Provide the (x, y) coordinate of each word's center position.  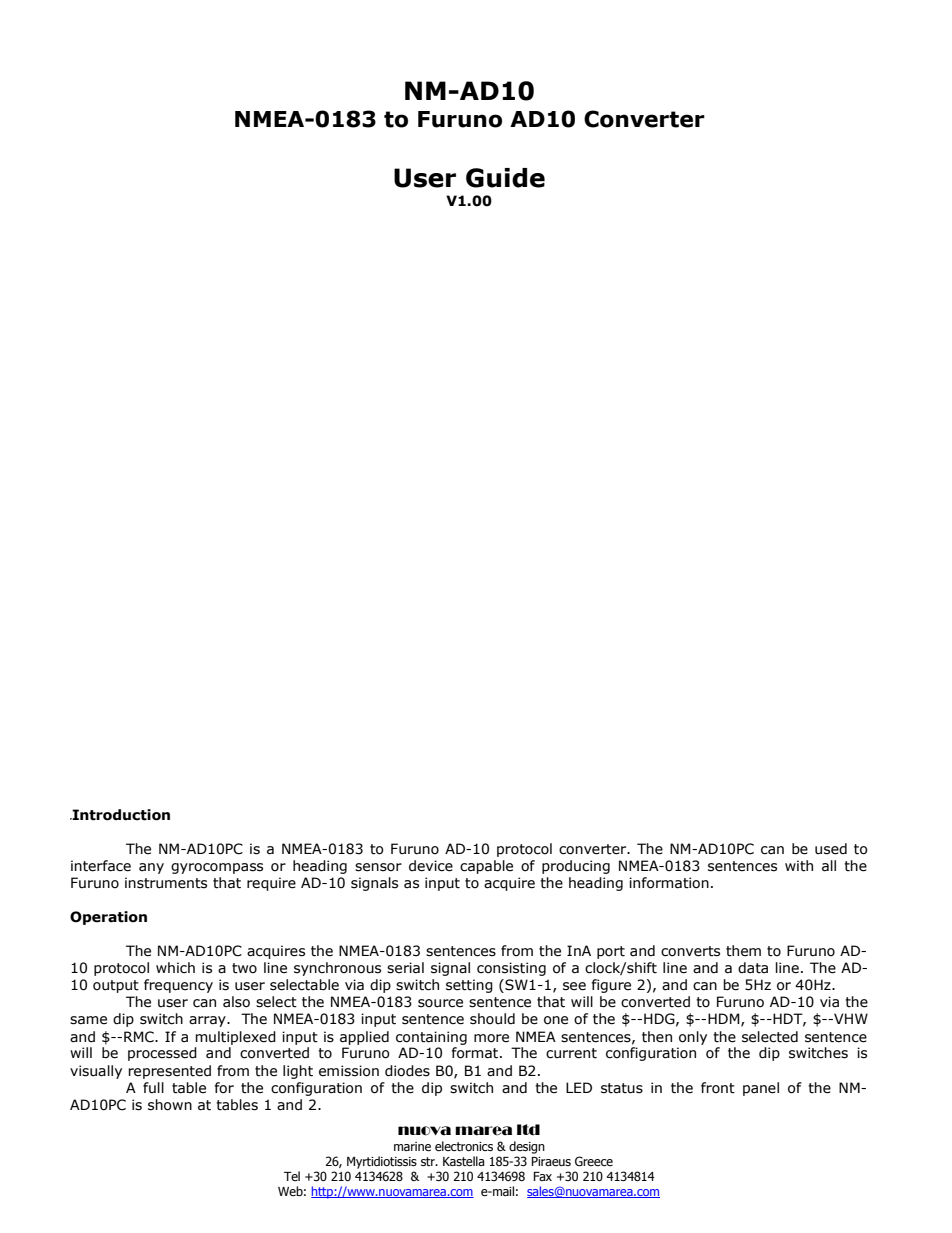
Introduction (120, 815)
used (831, 849)
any (151, 868)
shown (170, 1105)
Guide (505, 178)
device (431, 866)
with (799, 866)
